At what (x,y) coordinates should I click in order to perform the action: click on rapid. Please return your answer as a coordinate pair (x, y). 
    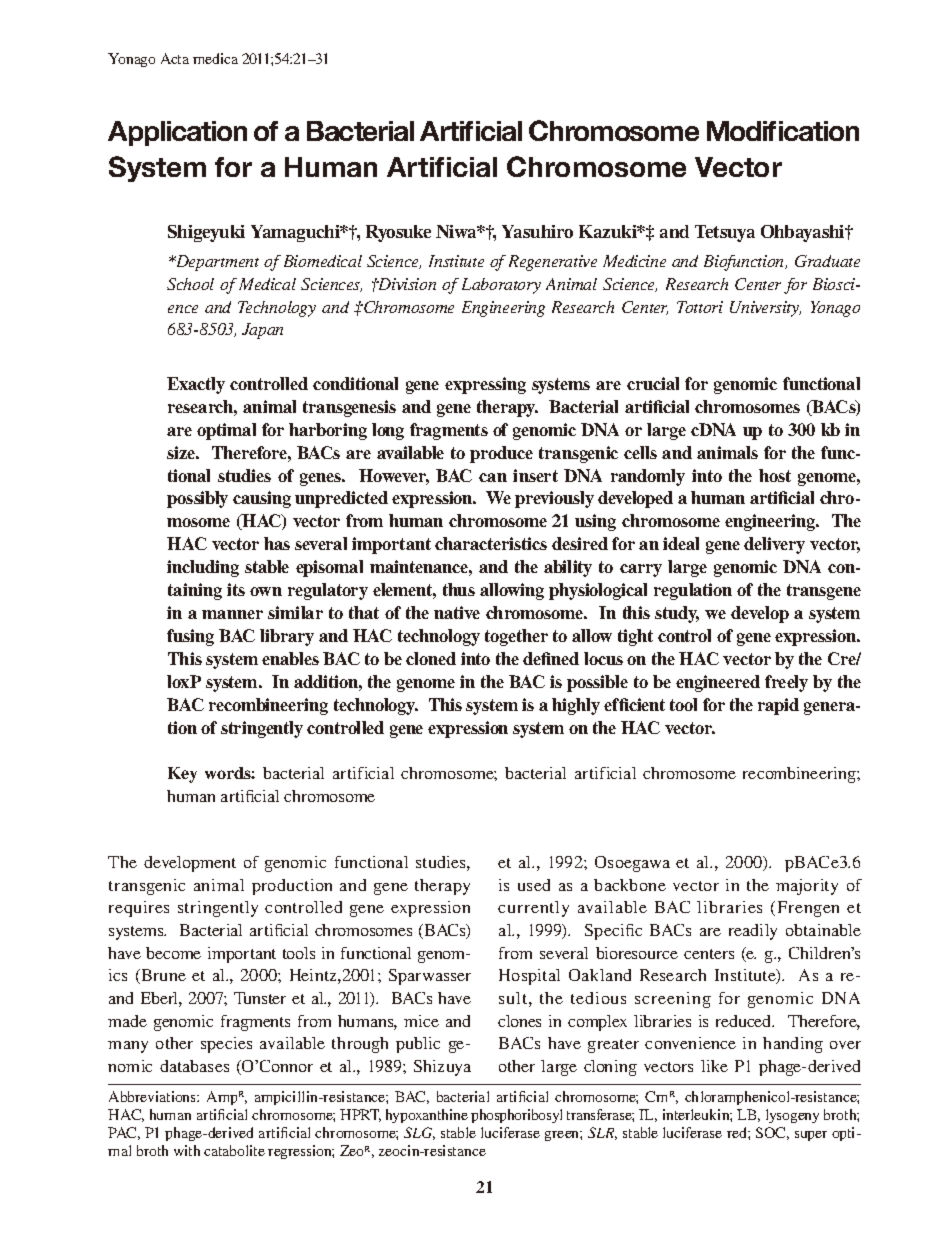
    Looking at the image, I should click on (778, 706).
